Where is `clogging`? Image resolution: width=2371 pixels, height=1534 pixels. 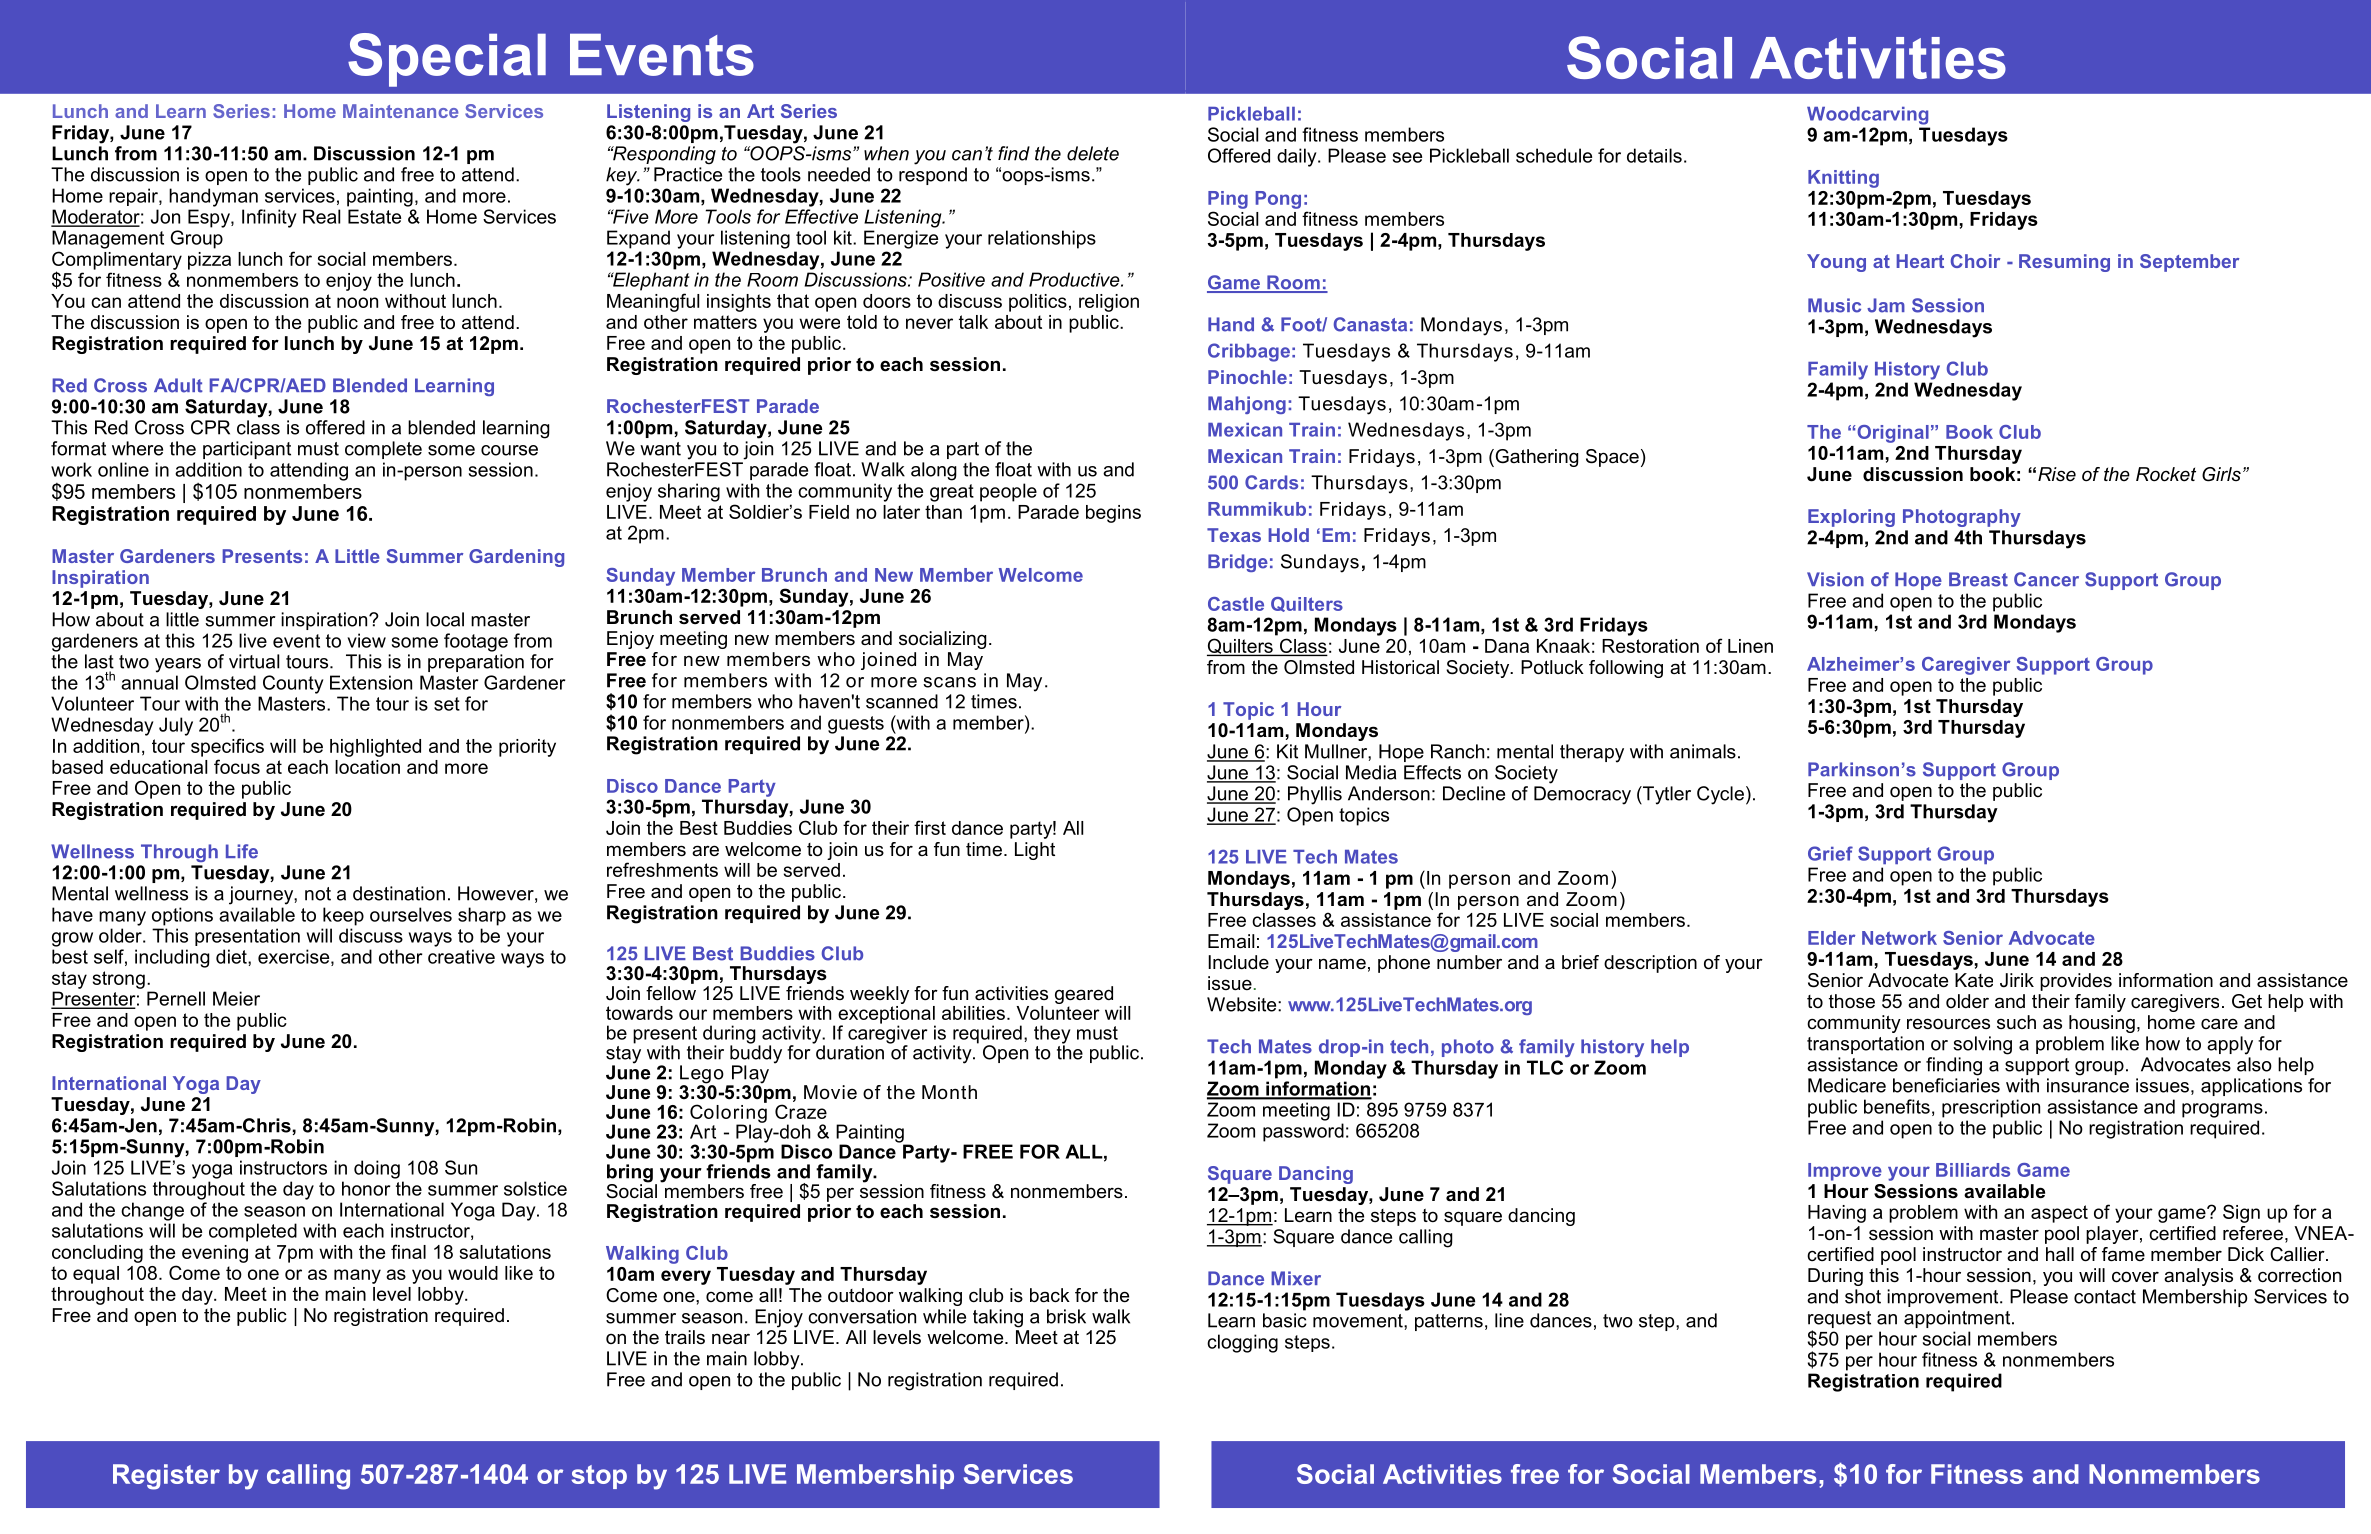
clogging is located at coordinates (1242, 1343).
